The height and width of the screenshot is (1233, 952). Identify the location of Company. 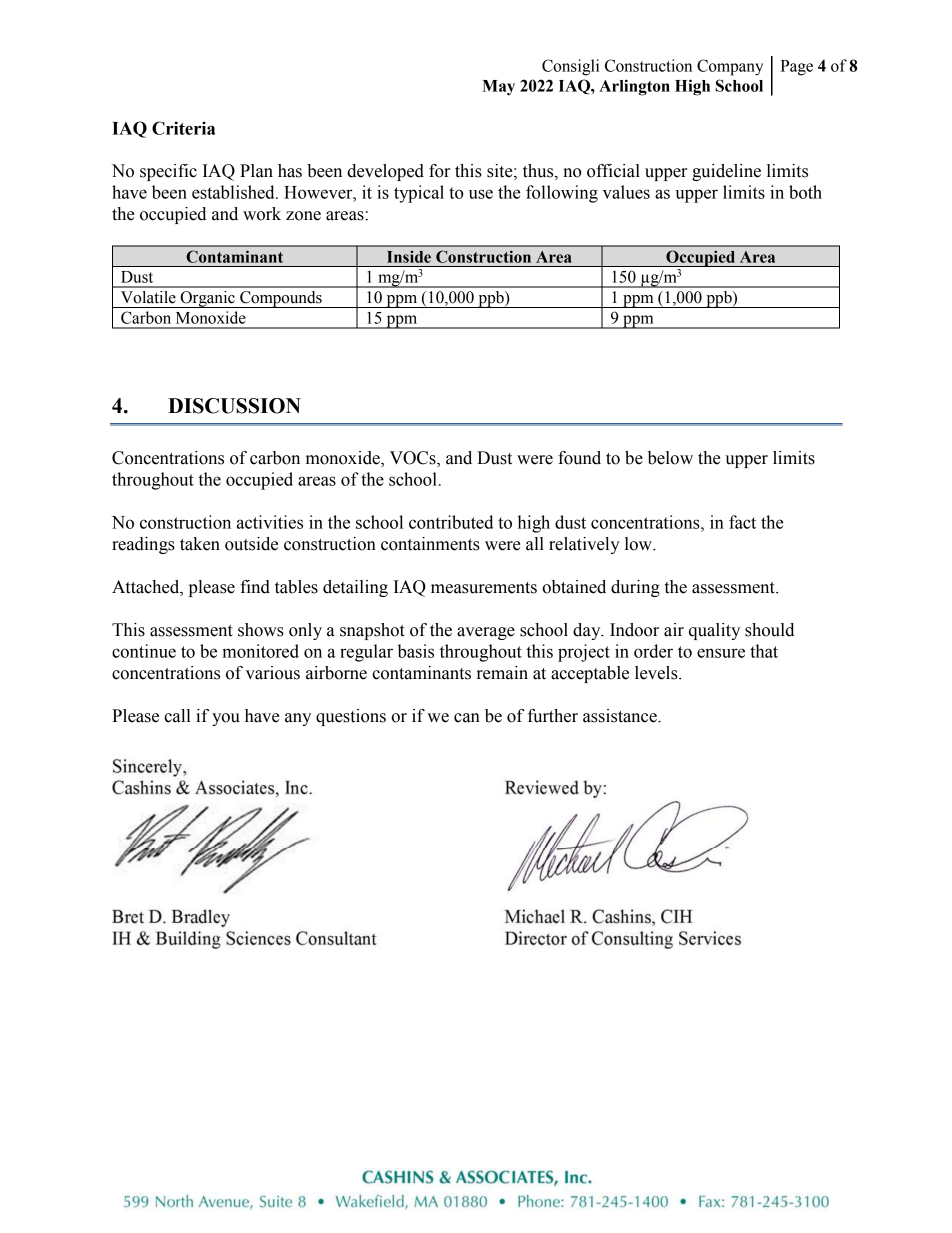
(730, 67).
